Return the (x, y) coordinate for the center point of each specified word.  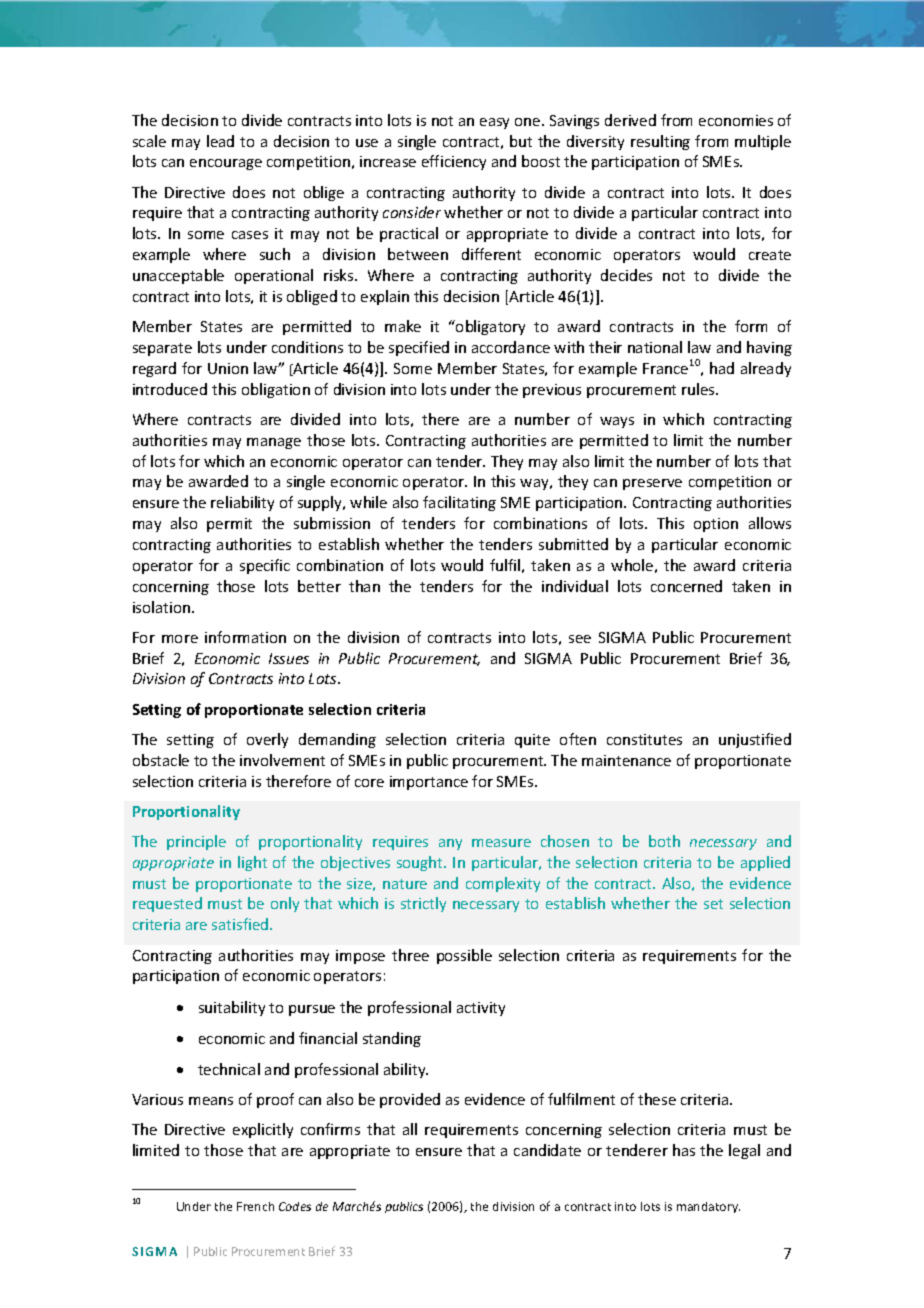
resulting (660, 142)
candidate (547, 1150)
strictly (423, 904)
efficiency (454, 162)
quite (532, 741)
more (180, 639)
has (684, 1150)
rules (699, 389)
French (255, 1206)
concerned (686, 586)
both (664, 841)
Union (228, 368)
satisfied (241, 924)
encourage (226, 164)
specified (419, 348)
